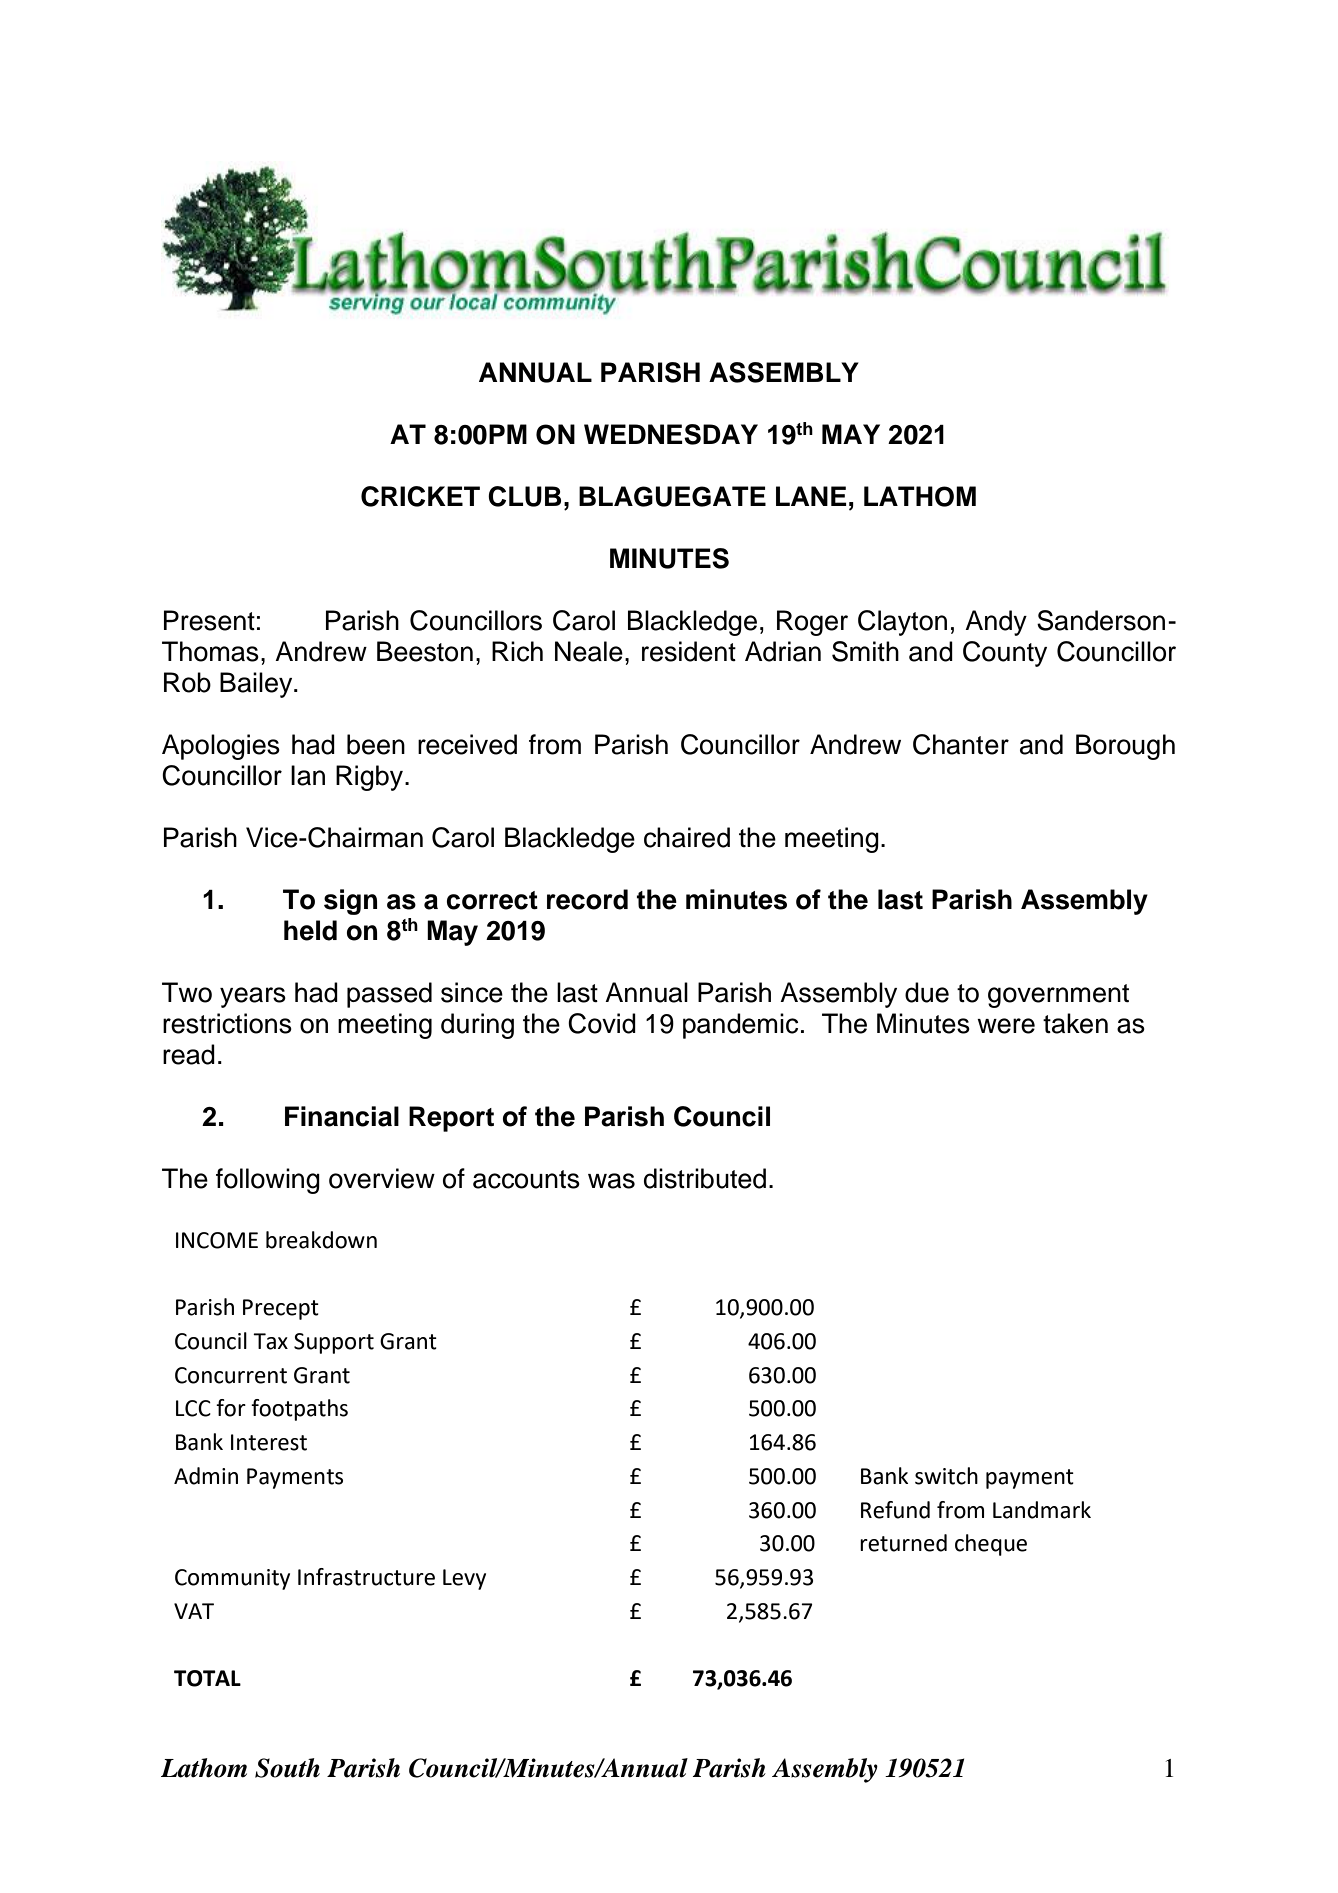 This screenshot has height=1893, width=1338. Describe the element at coordinates (299, 1410) in the screenshot. I see `footpaths` at that location.
